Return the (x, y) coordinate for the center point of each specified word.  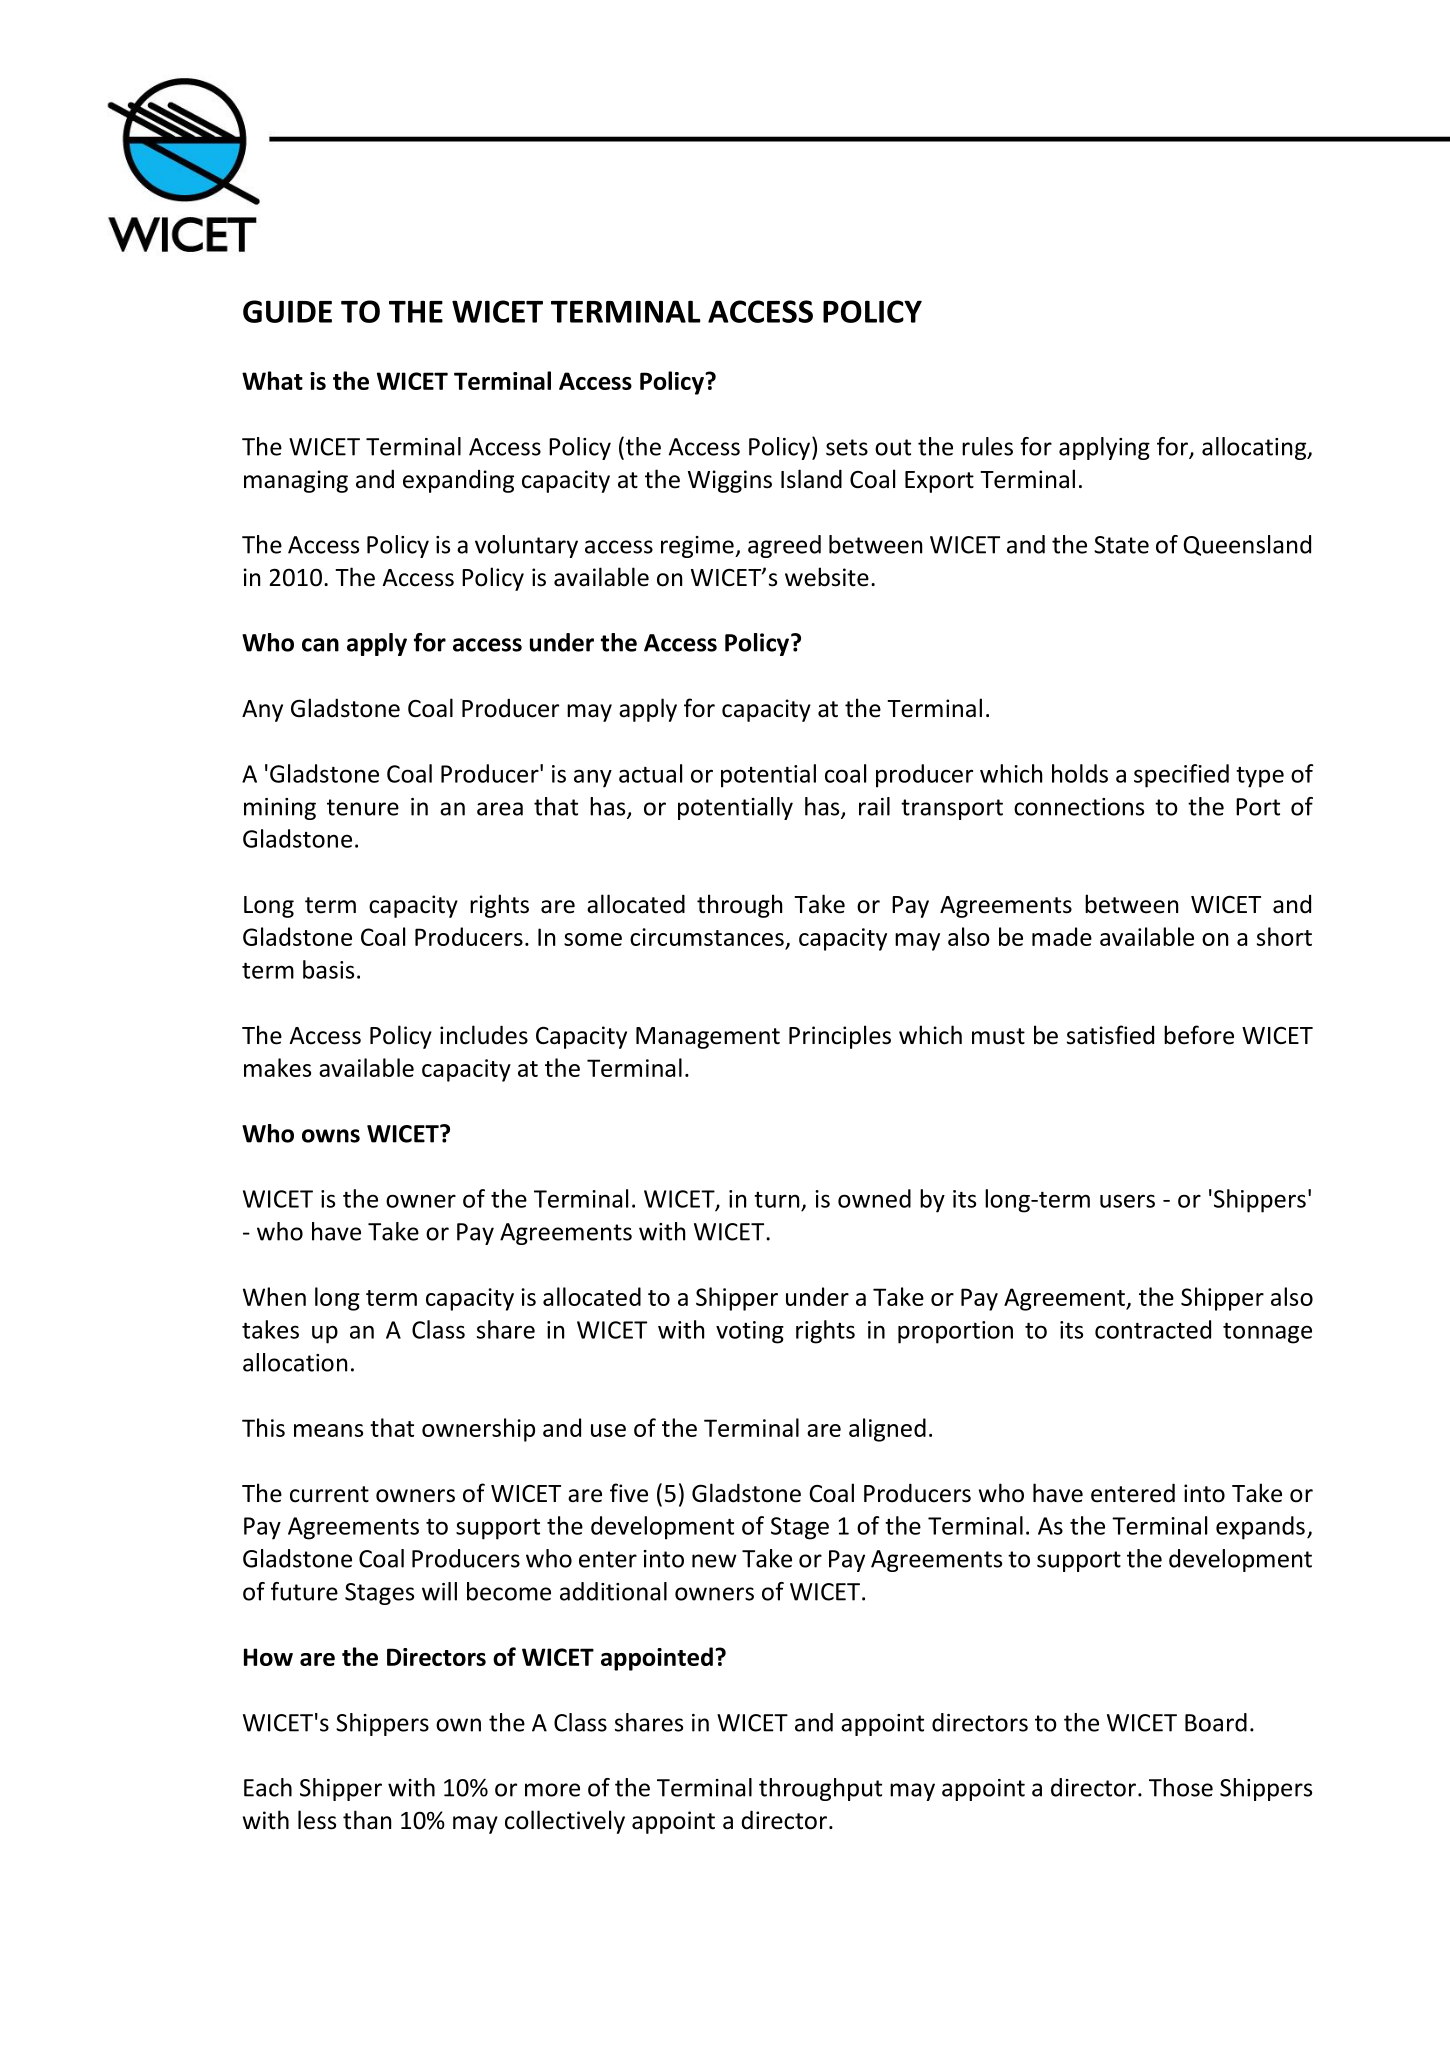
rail (874, 806)
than (367, 1820)
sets (847, 447)
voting (750, 1332)
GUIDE (287, 311)
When (274, 1296)
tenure (363, 807)
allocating (1255, 448)
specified (1181, 776)
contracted (1153, 1329)
